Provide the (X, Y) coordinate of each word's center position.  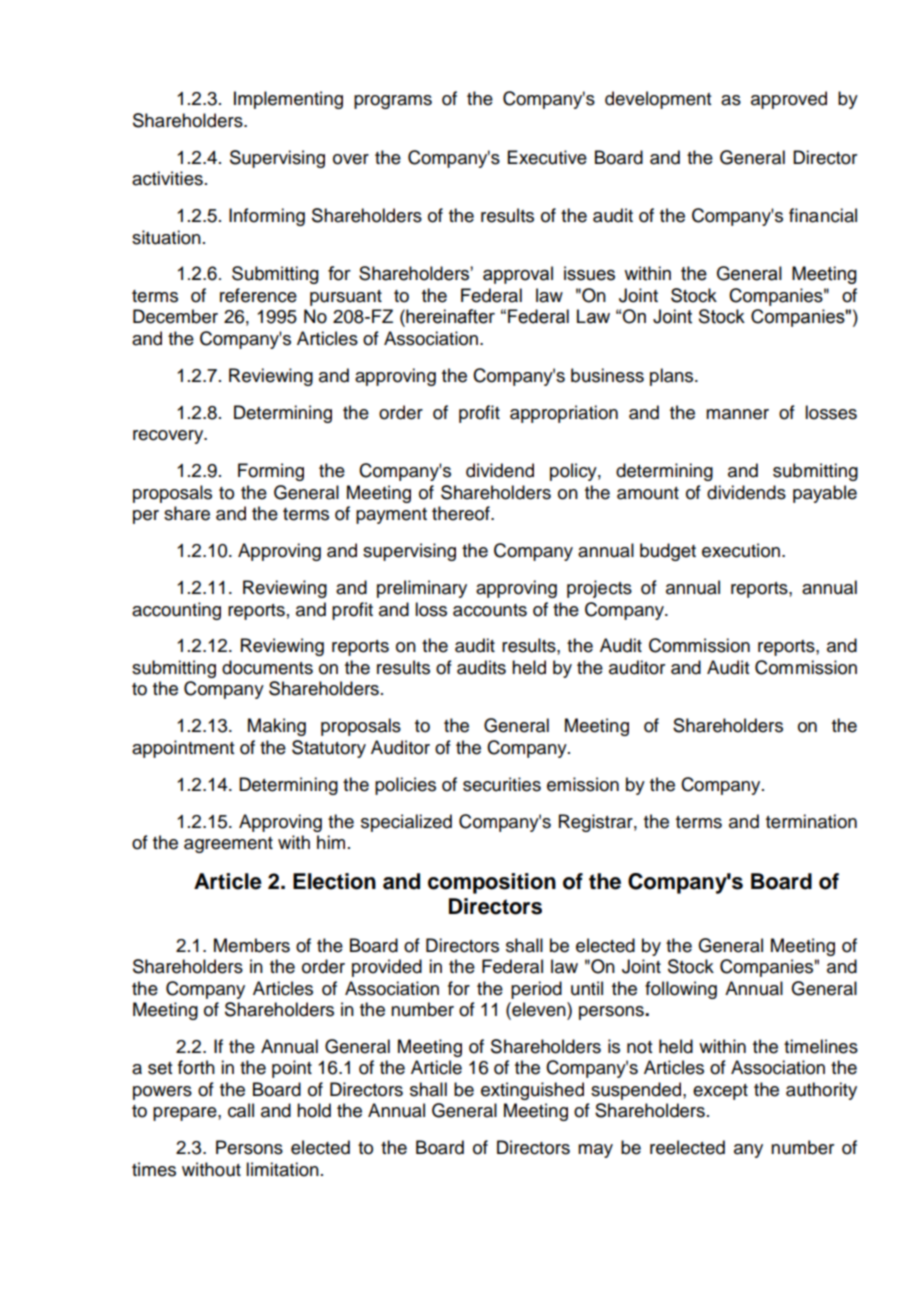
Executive (547, 157)
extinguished (532, 1091)
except (720, 1092)
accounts (490, 610)
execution (741, 550)
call (241, 1110)
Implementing (288, 100)
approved (789, 100)
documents (267, 667)
